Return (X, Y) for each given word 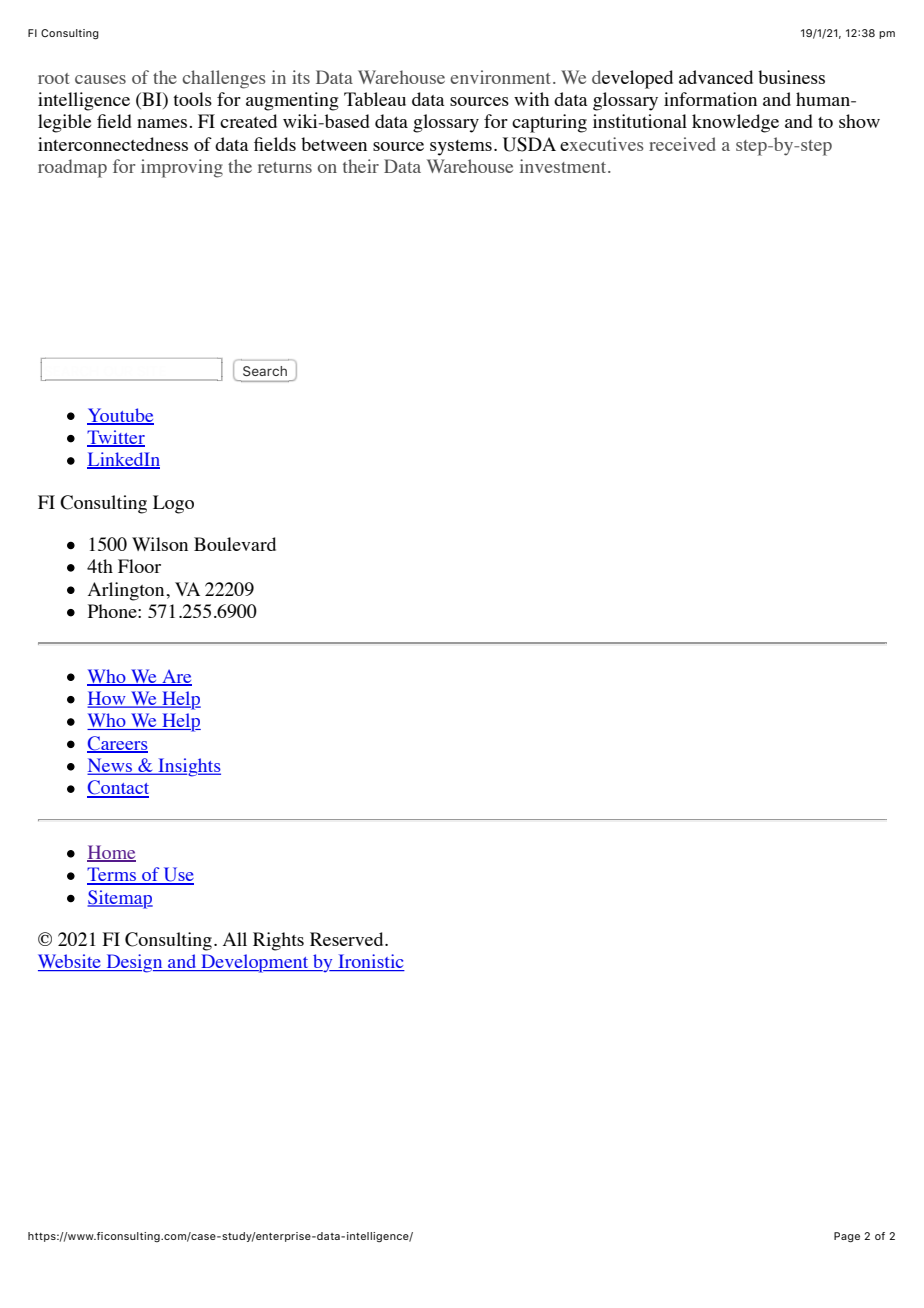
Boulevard (235, 544)
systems (461, 148)
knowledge (735, 123)
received (682, 144)
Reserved (348, 939)
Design (134, 963)
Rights (278, 941)
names (163, 123)
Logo (173, 504)
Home (111, 853)
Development (255, 963)
